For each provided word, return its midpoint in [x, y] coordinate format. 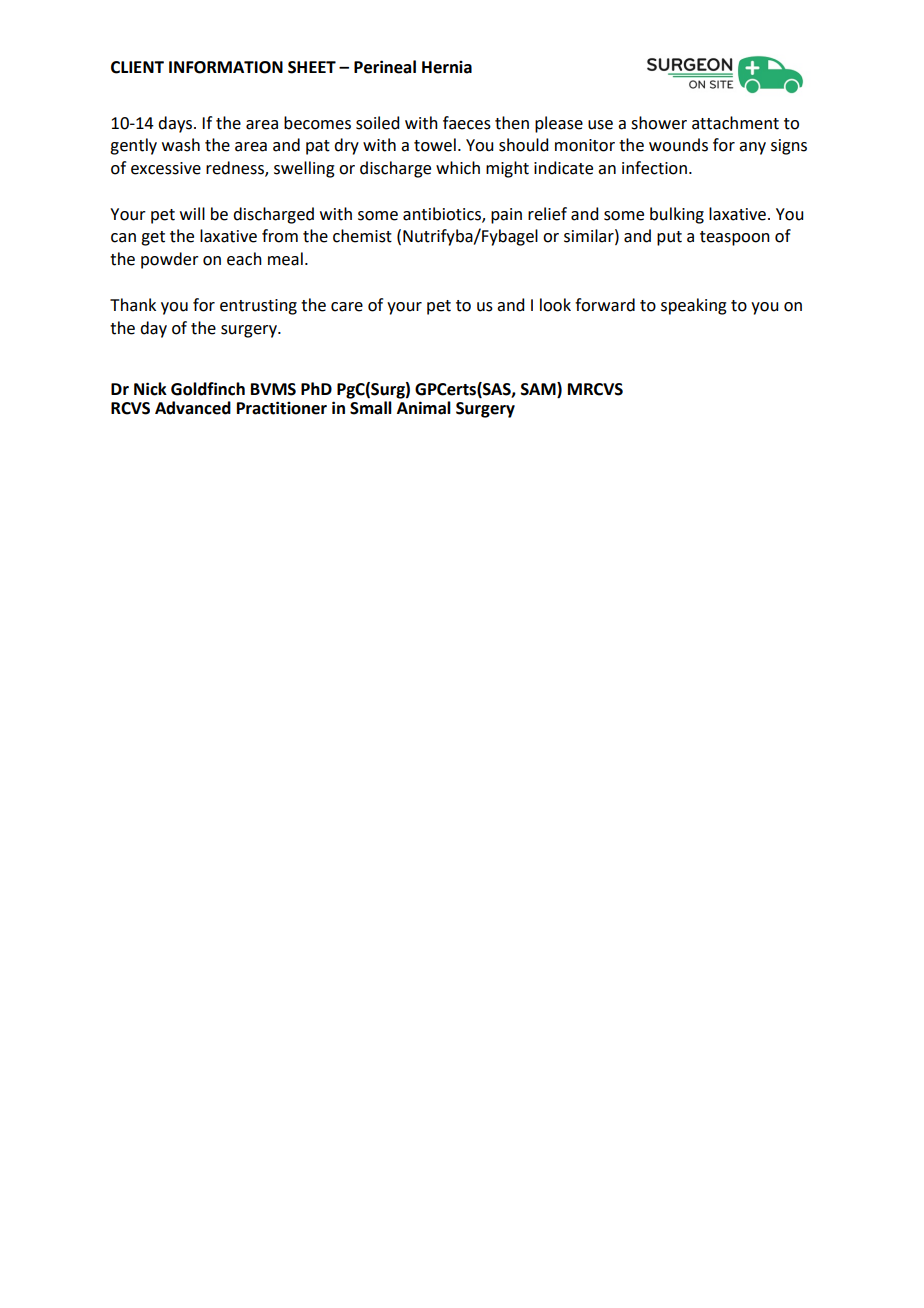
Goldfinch [208, 389]
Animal [424, 406]
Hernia [447, 67]
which [458, 168]
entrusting [258, 307]
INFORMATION [226, 67]
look [555, 305]
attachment [735, 123]
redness [236, 169]
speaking [694, 306]
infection [654, 168]
